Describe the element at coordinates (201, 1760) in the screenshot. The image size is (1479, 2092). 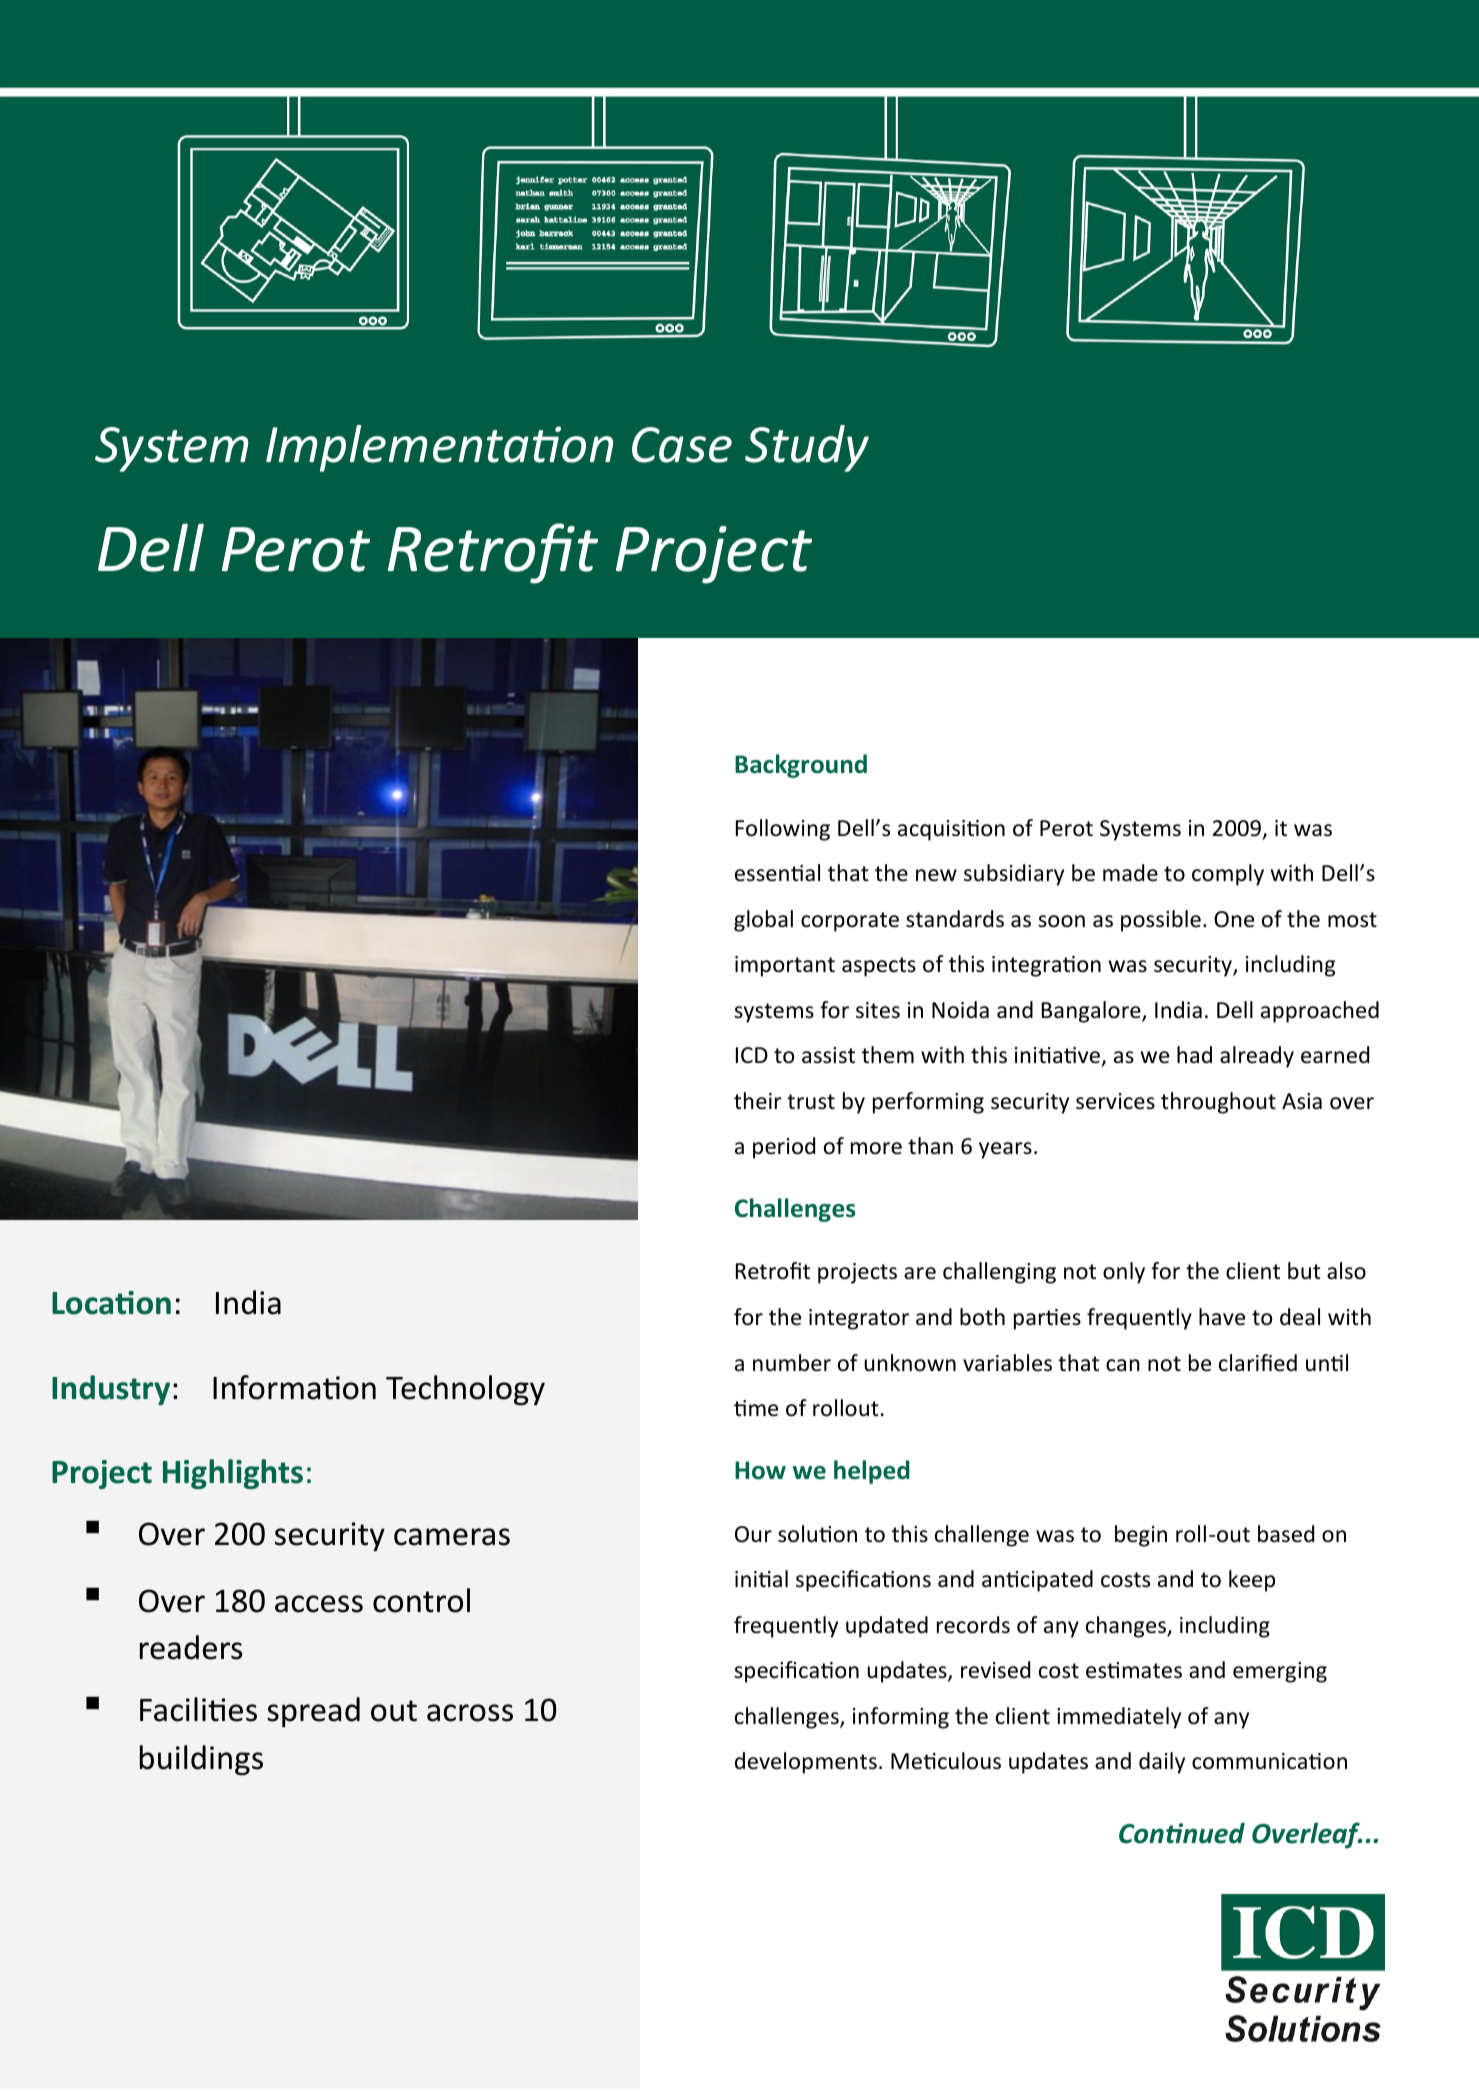
I see `buildings` at that location.
